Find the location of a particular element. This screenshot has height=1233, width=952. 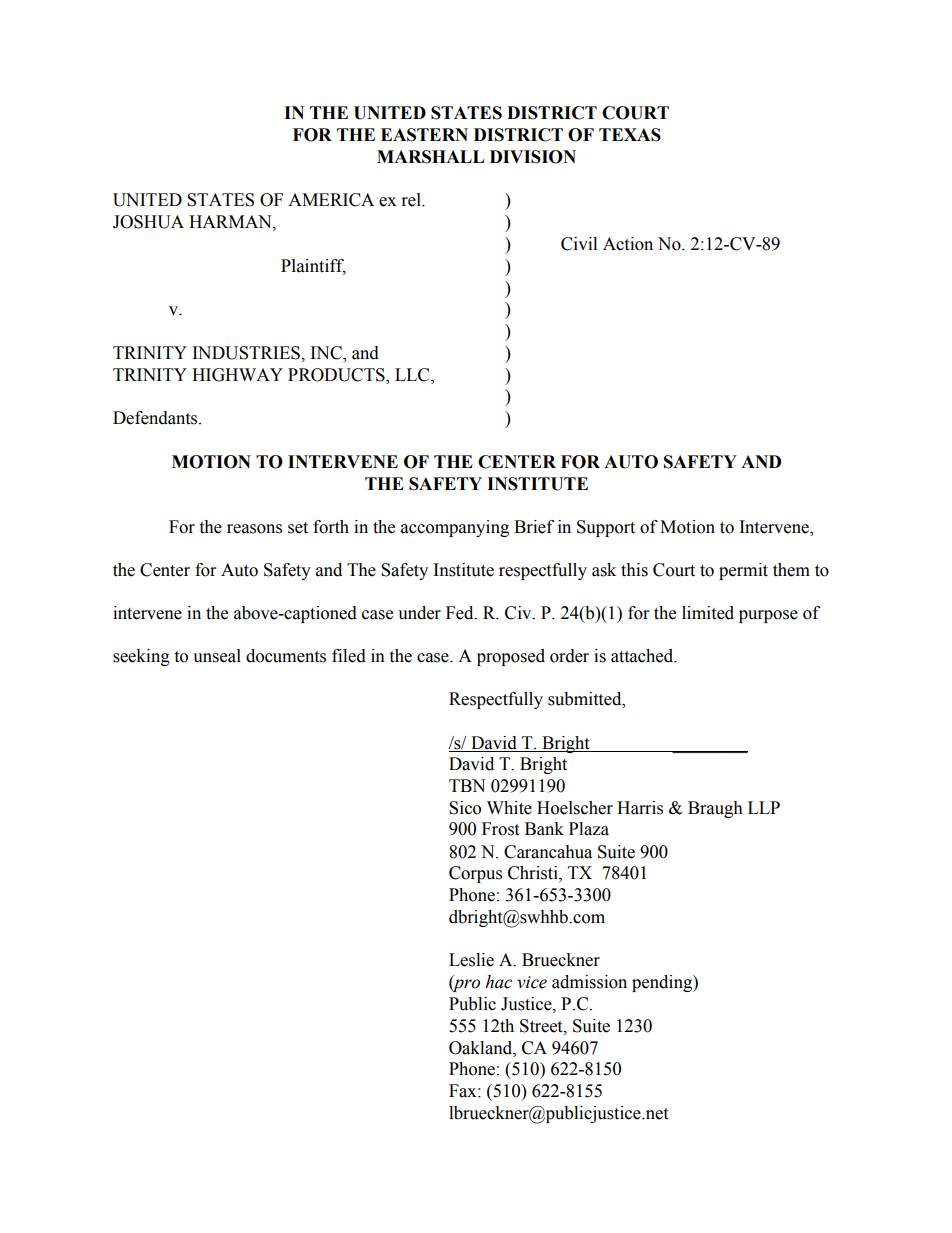

JOSHUA is located at coordinates (148, 222).
